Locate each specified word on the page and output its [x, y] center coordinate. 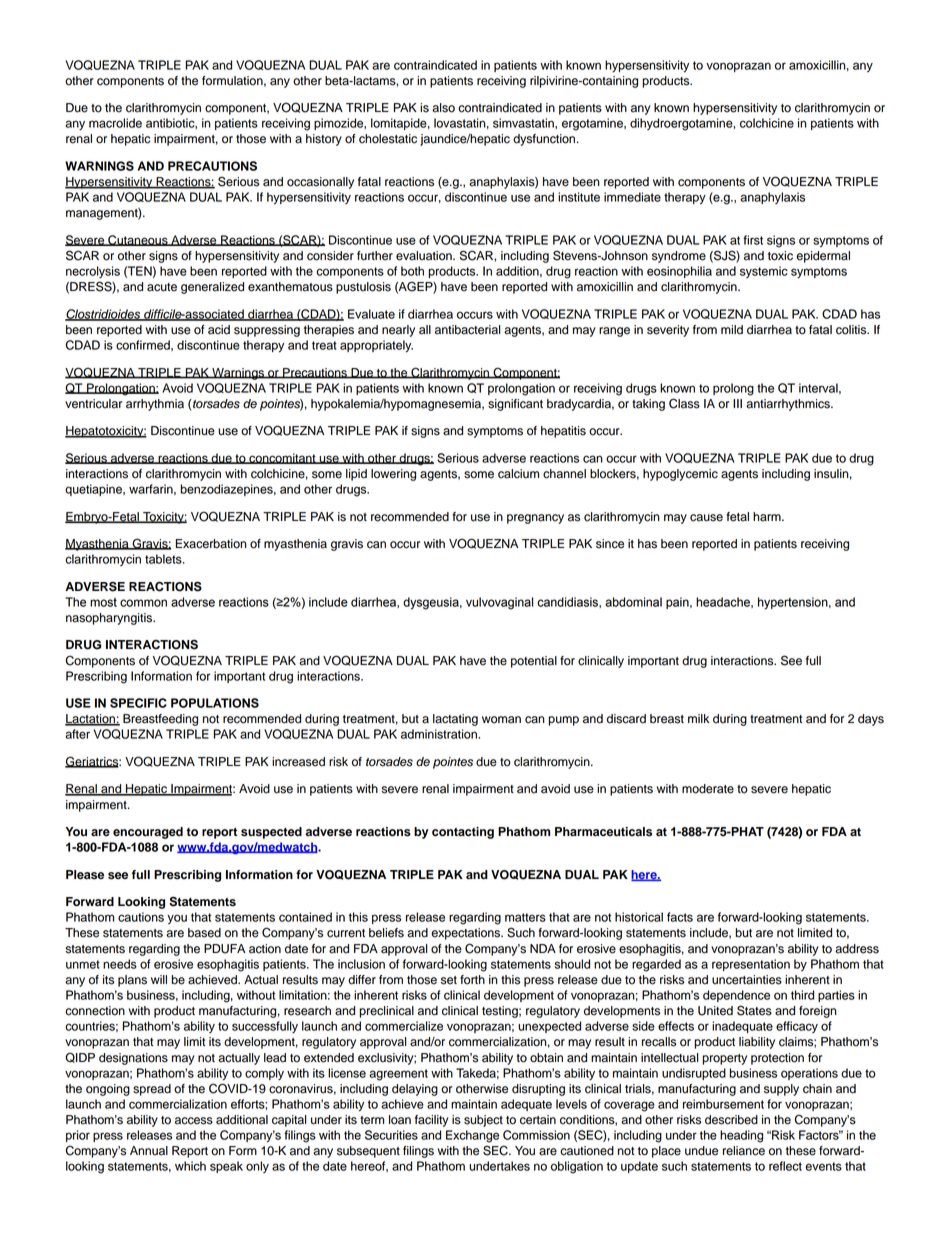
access [194, 1121]
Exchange [472, 1136]
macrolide [115, 123]
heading [741, 1136]
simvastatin [524, 123]
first [753, 240]
